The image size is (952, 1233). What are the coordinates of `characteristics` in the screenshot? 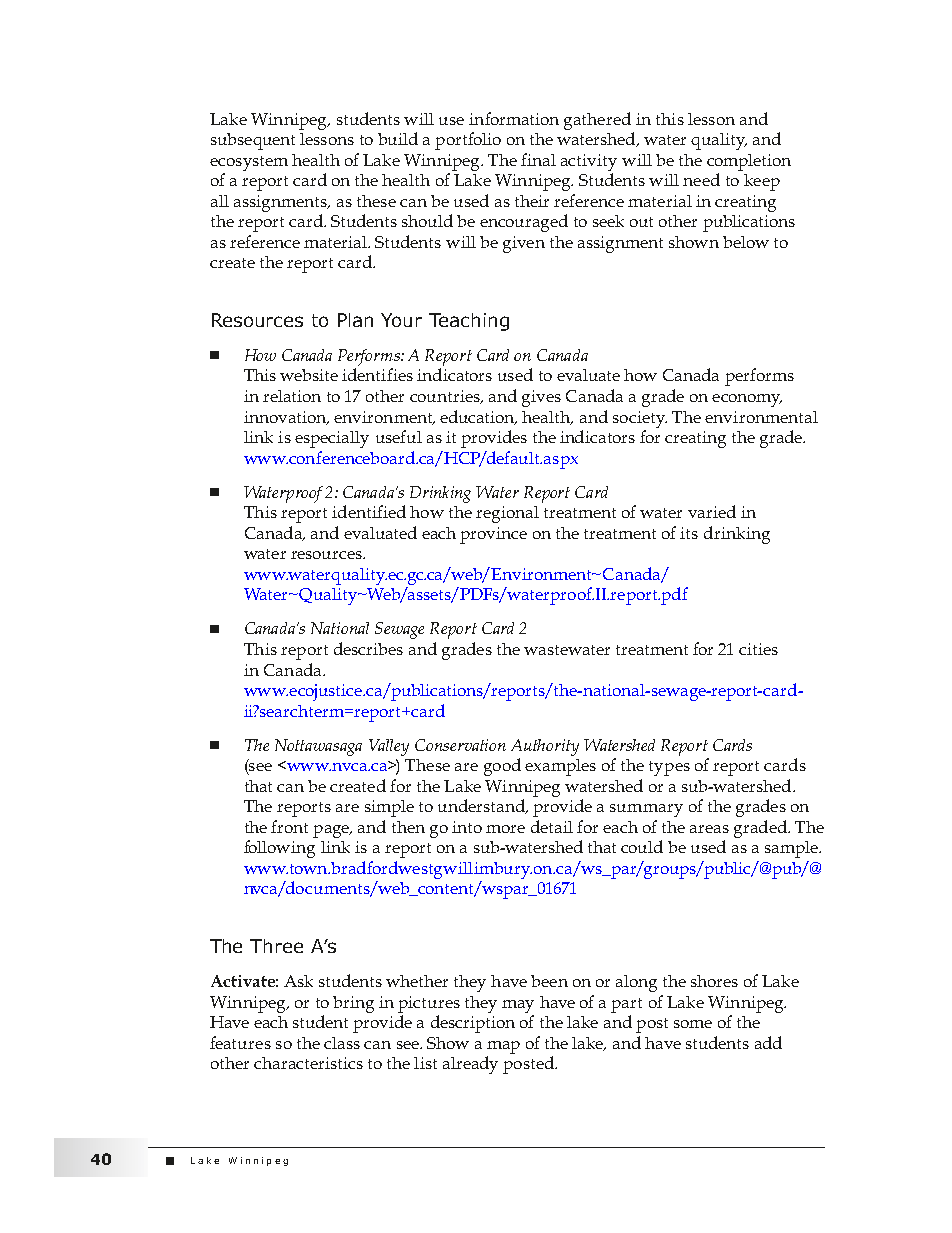 It's located at (308, 1063).
